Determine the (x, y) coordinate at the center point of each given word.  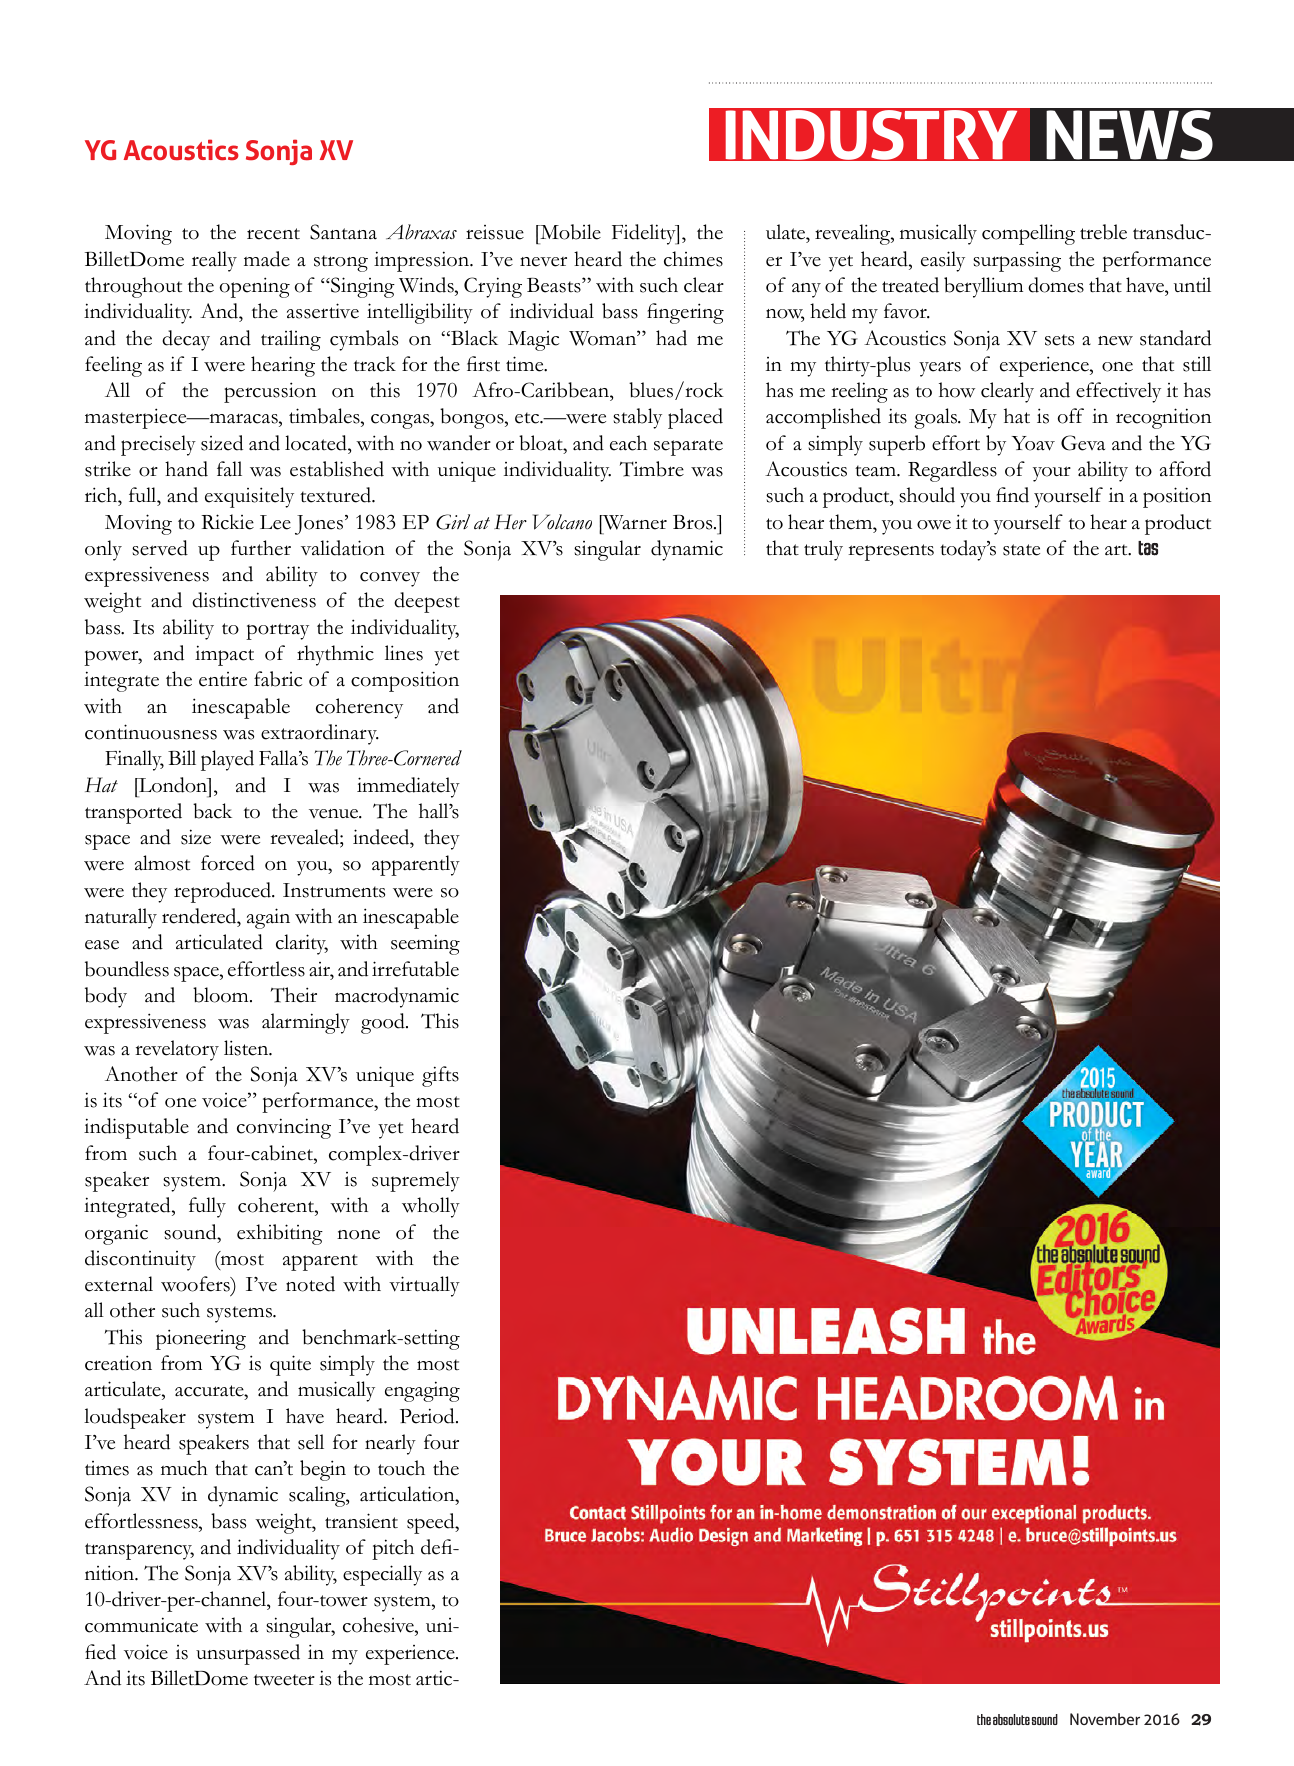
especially (382, 1575)
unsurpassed (248, 1654)
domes (1056, 285)
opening (255, 287)
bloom (222, 995)
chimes (693, 259)
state (1021, 550)
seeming (425, 944)
